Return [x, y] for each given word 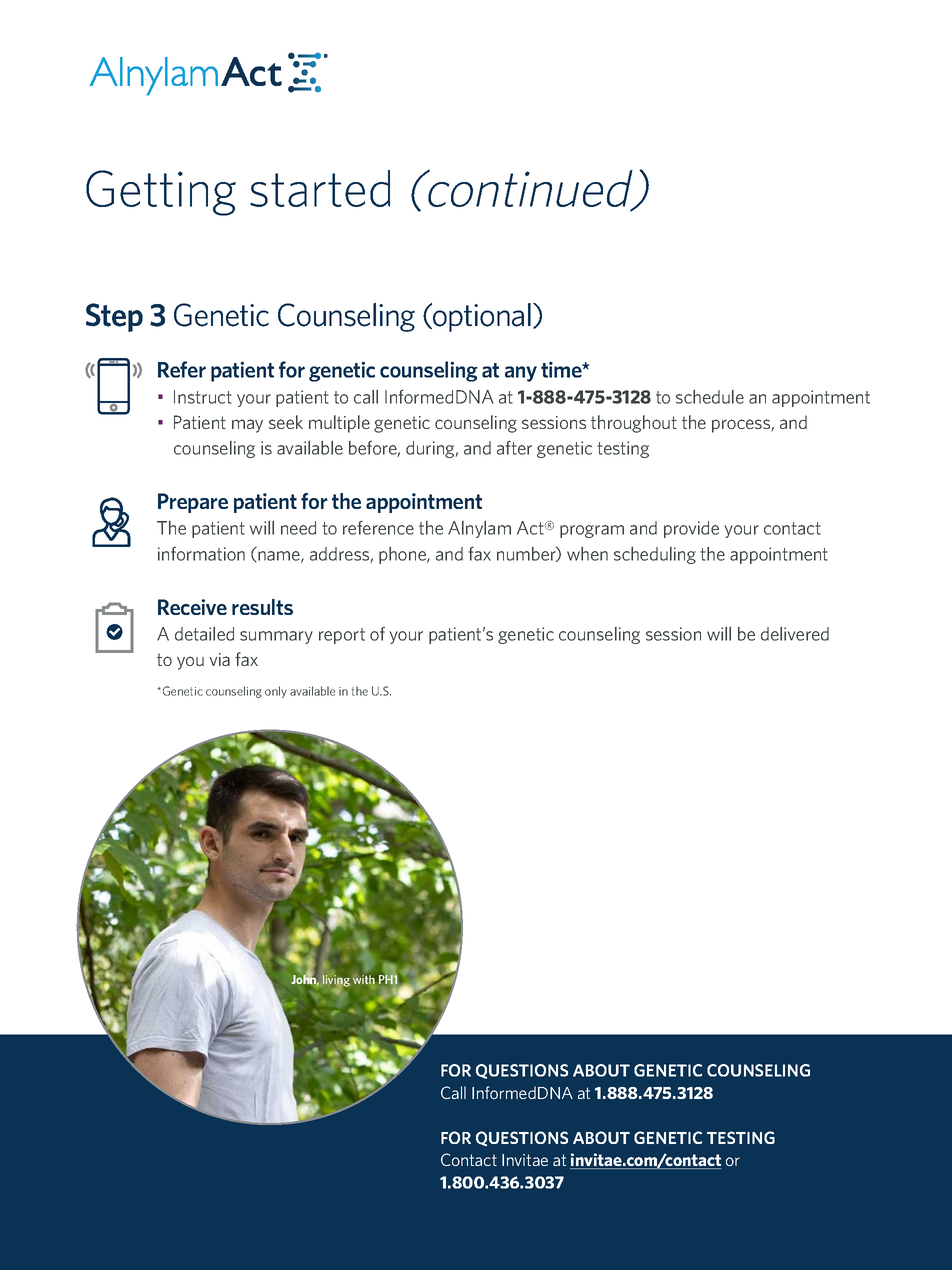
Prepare [193, 503]
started [320, 188]
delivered [795, 633]
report [342, 636]
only [276, 692]
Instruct [203, 397]
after [514, 447]
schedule [710, 396]
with [364, 979]
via [219, 659]
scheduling [655, 555]
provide [691, 529]
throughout [634, 424]
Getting [161, 193]
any [521, 374]
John [305, 979]
